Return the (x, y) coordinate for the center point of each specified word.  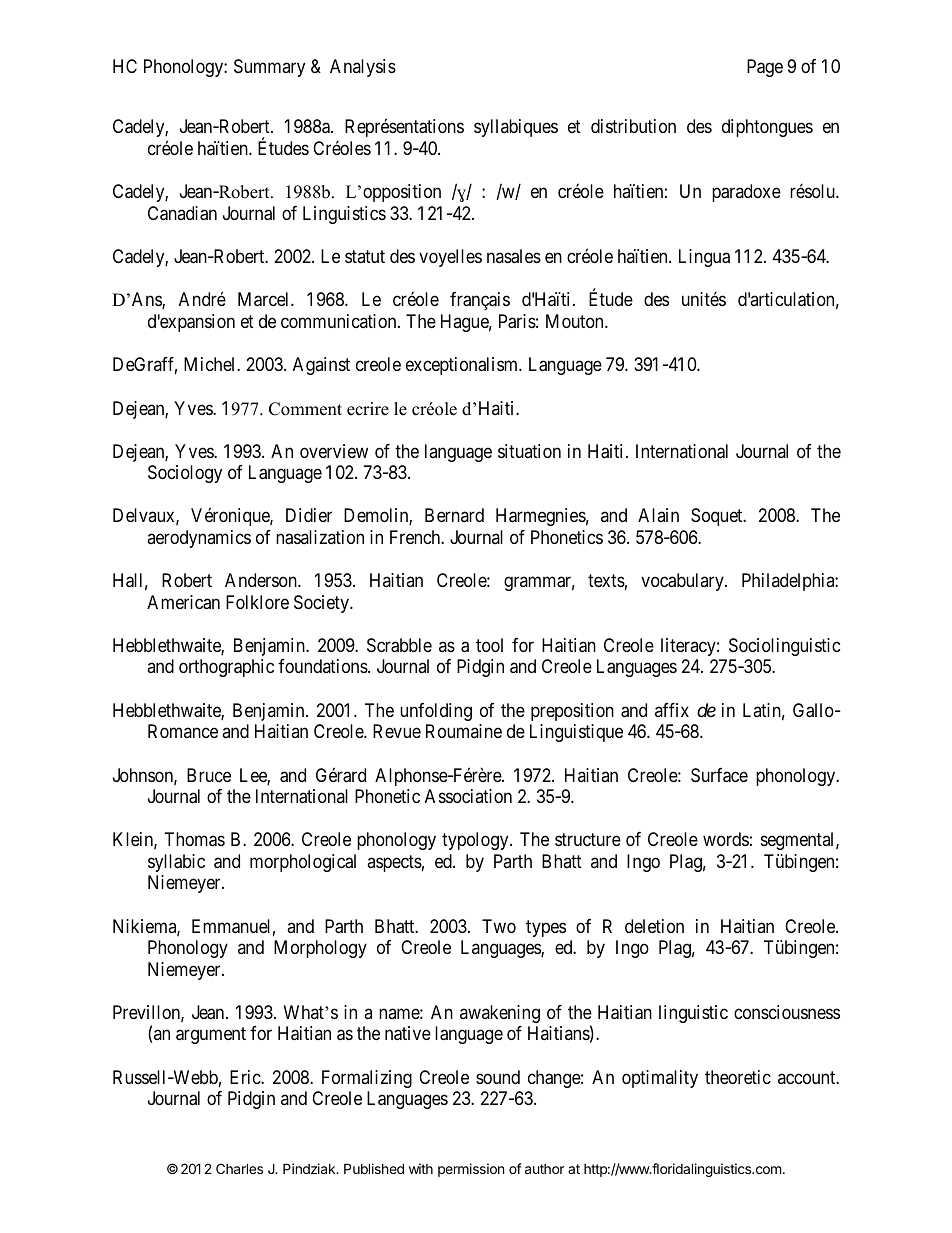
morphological (303, 863)
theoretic (738, 1077)
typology (476, 841)
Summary (269, 68)
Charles (239, 1168)
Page (765, 68)
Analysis (363, 68)
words (726, 839)
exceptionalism (463, 366)
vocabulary (683, 582)
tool (489, 645)
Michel (211, 364)
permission (471, 1170)
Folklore (257, 602)
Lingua (704, 258)
